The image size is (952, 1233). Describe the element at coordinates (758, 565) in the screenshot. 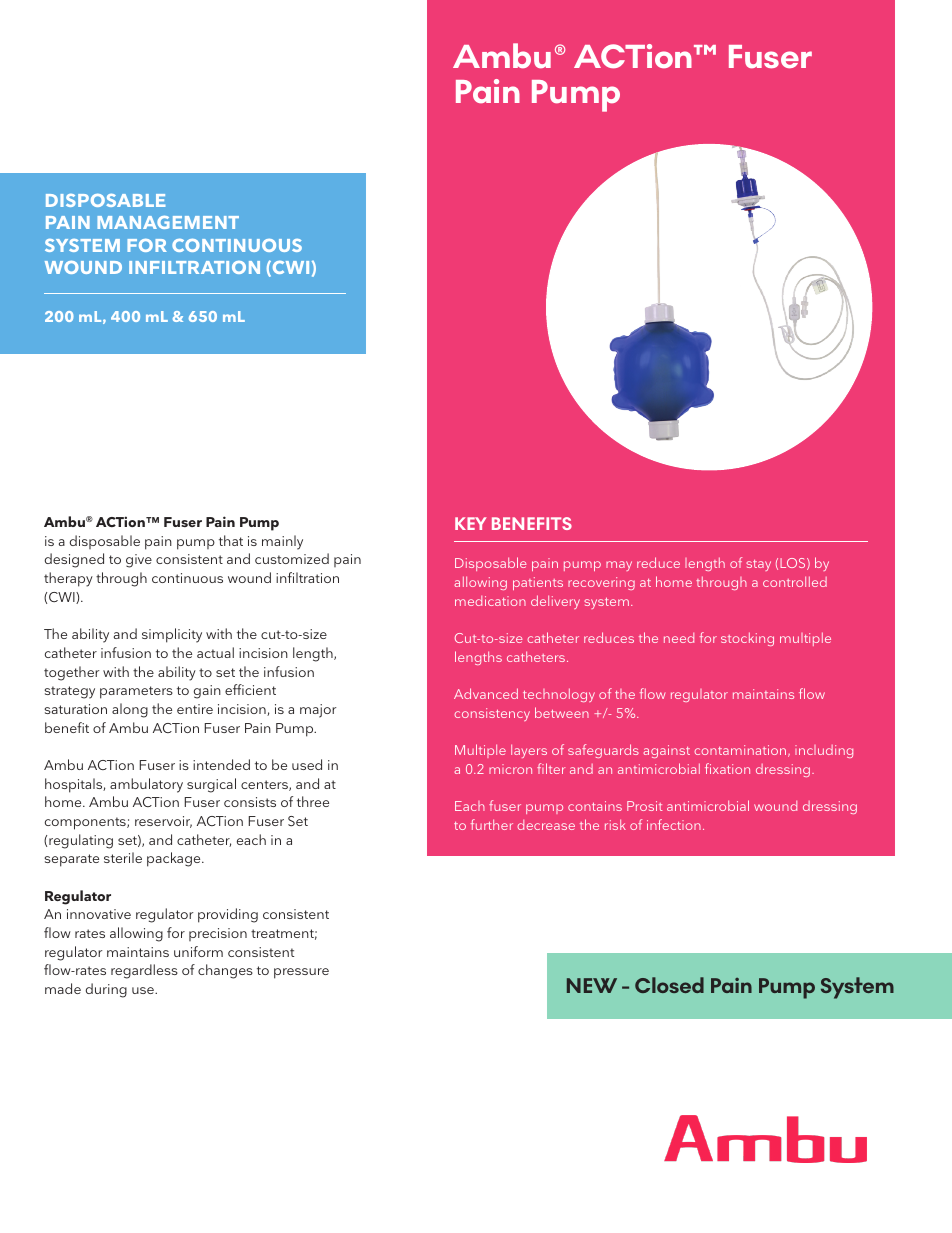

I see `stay` at that location.
